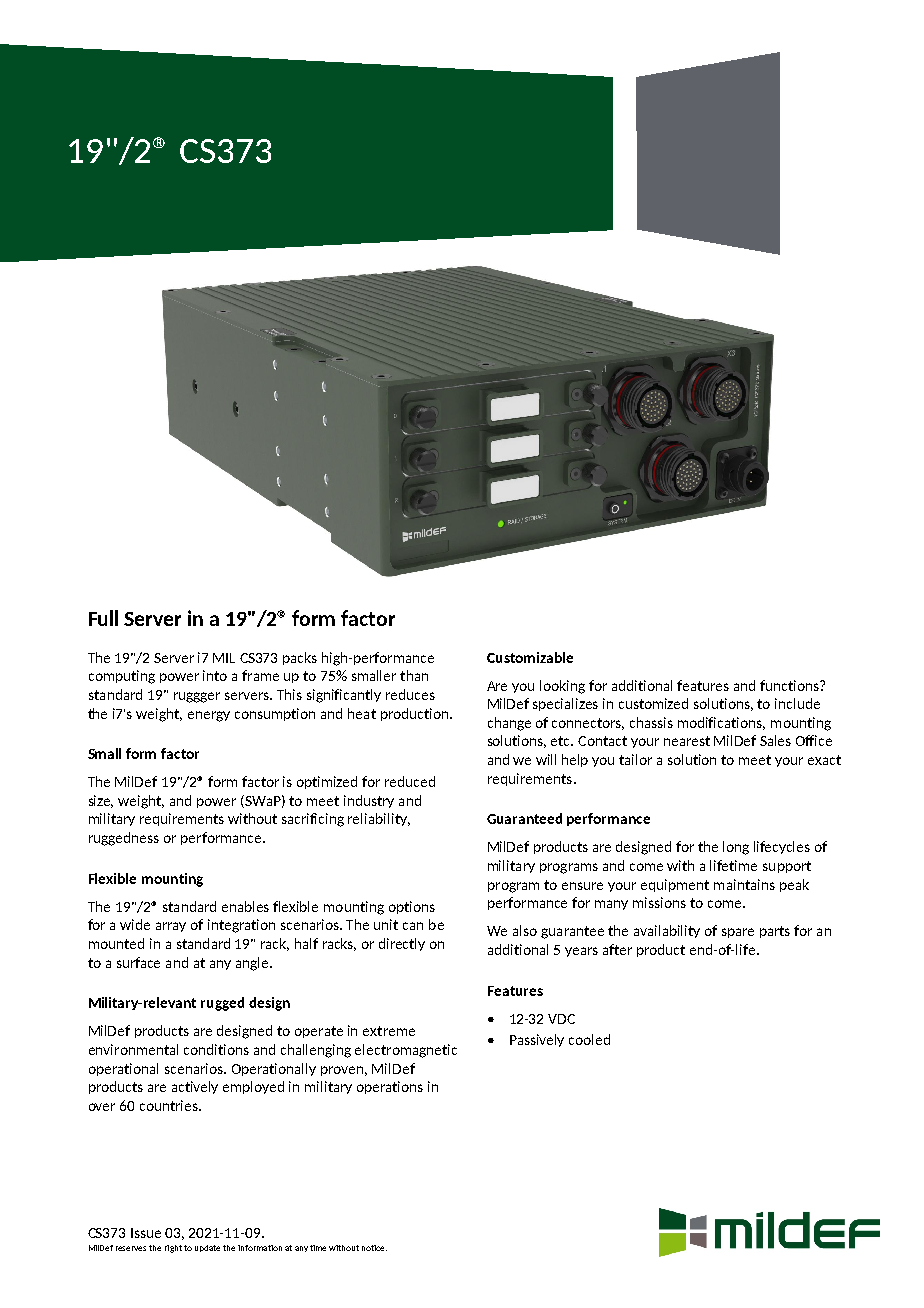 The height and width of the screenshot is (1308, 924). What do you see at coordinates (215, 675) in the screenshot?
I see `into` at bounding box center [215, 675].
